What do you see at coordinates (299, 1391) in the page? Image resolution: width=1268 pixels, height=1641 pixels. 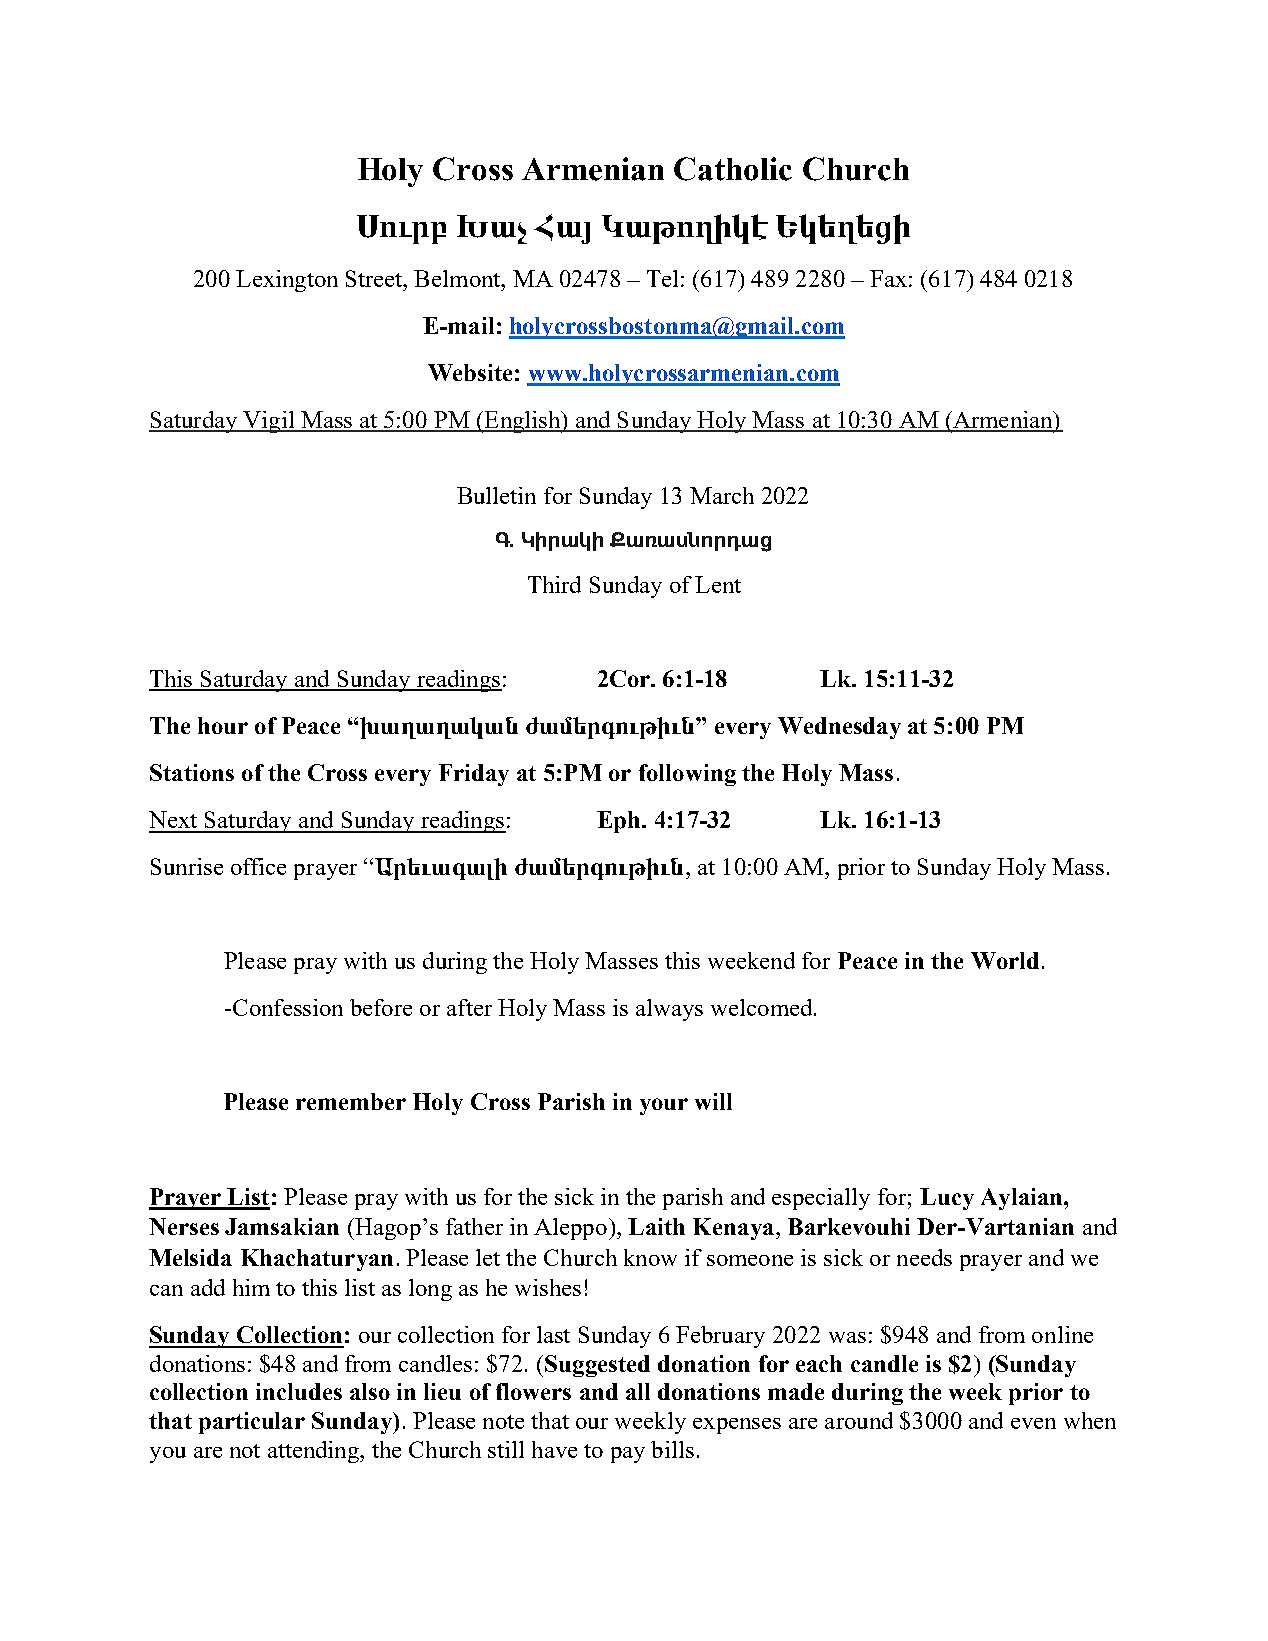 I see `includes` at bounding box center [299, 1391].
